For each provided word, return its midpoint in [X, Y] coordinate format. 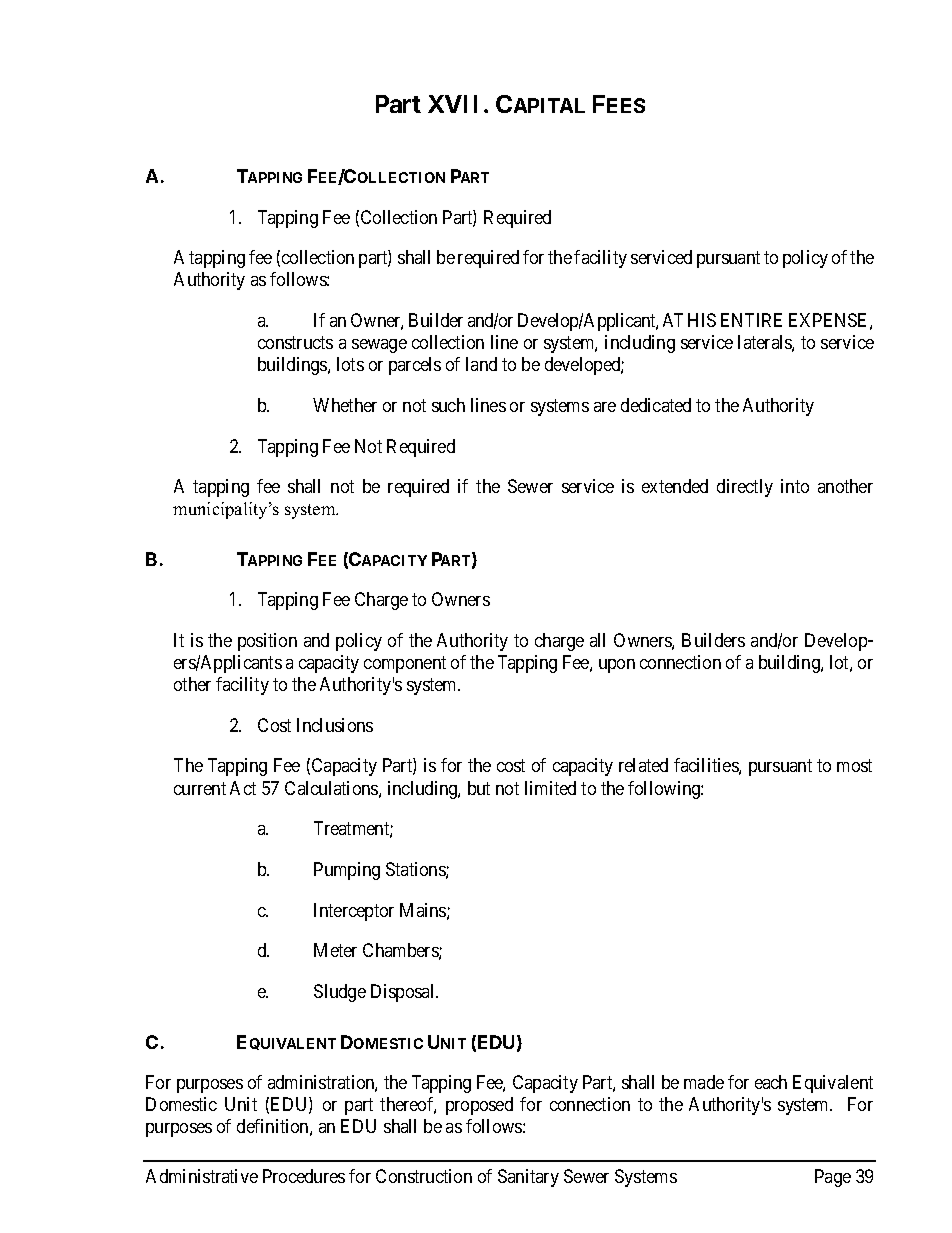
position [267, 642]
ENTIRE [751, 320]
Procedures [304, 1176]
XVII [452, 104]
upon [617, 666]
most [854, 766]
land [481, 364]
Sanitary [528, 1178]
